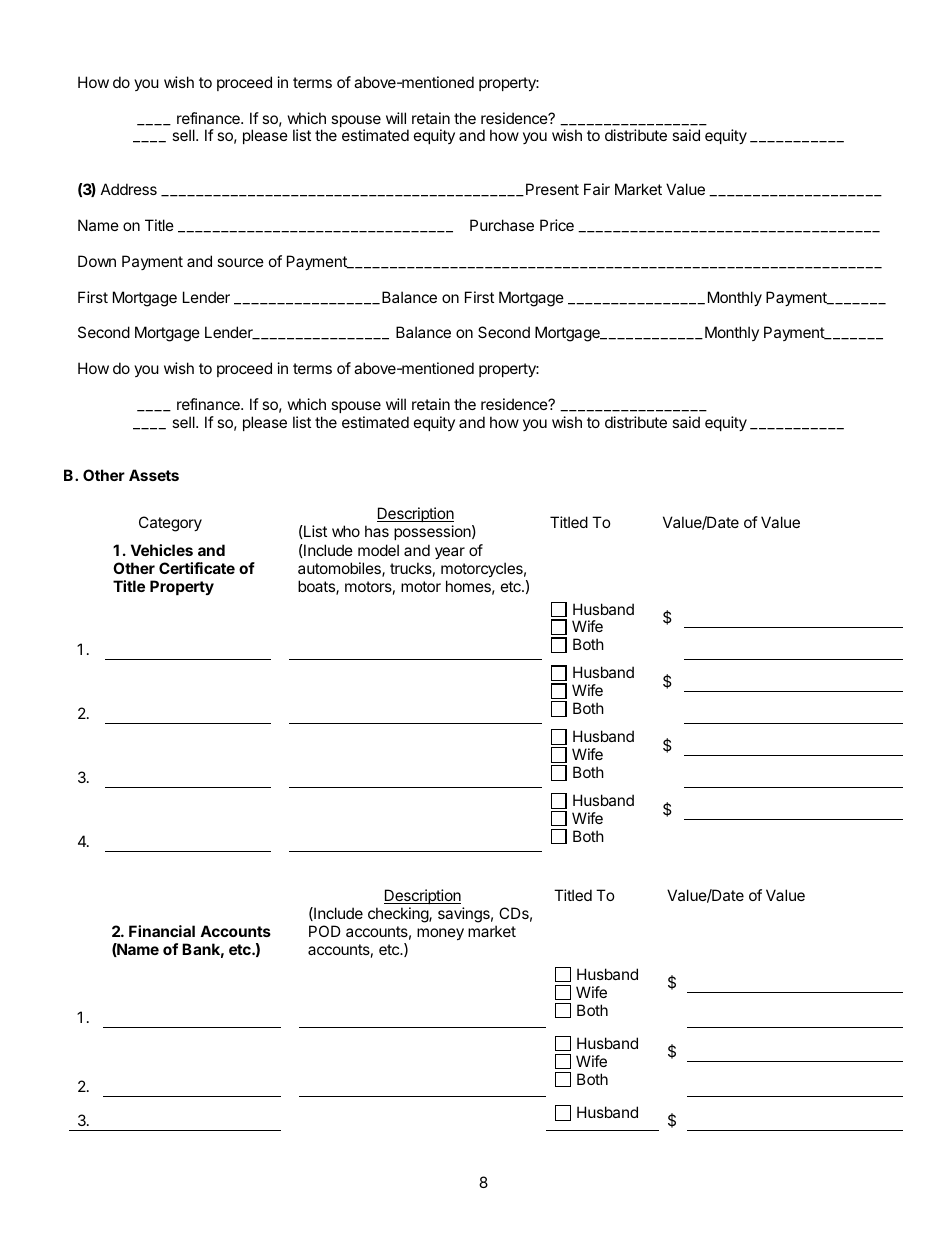 The width and height of the screenshot is (952, 1233). Describe the element at coordinates (129, 189) in the screenshot. I see `Address` at that location.
